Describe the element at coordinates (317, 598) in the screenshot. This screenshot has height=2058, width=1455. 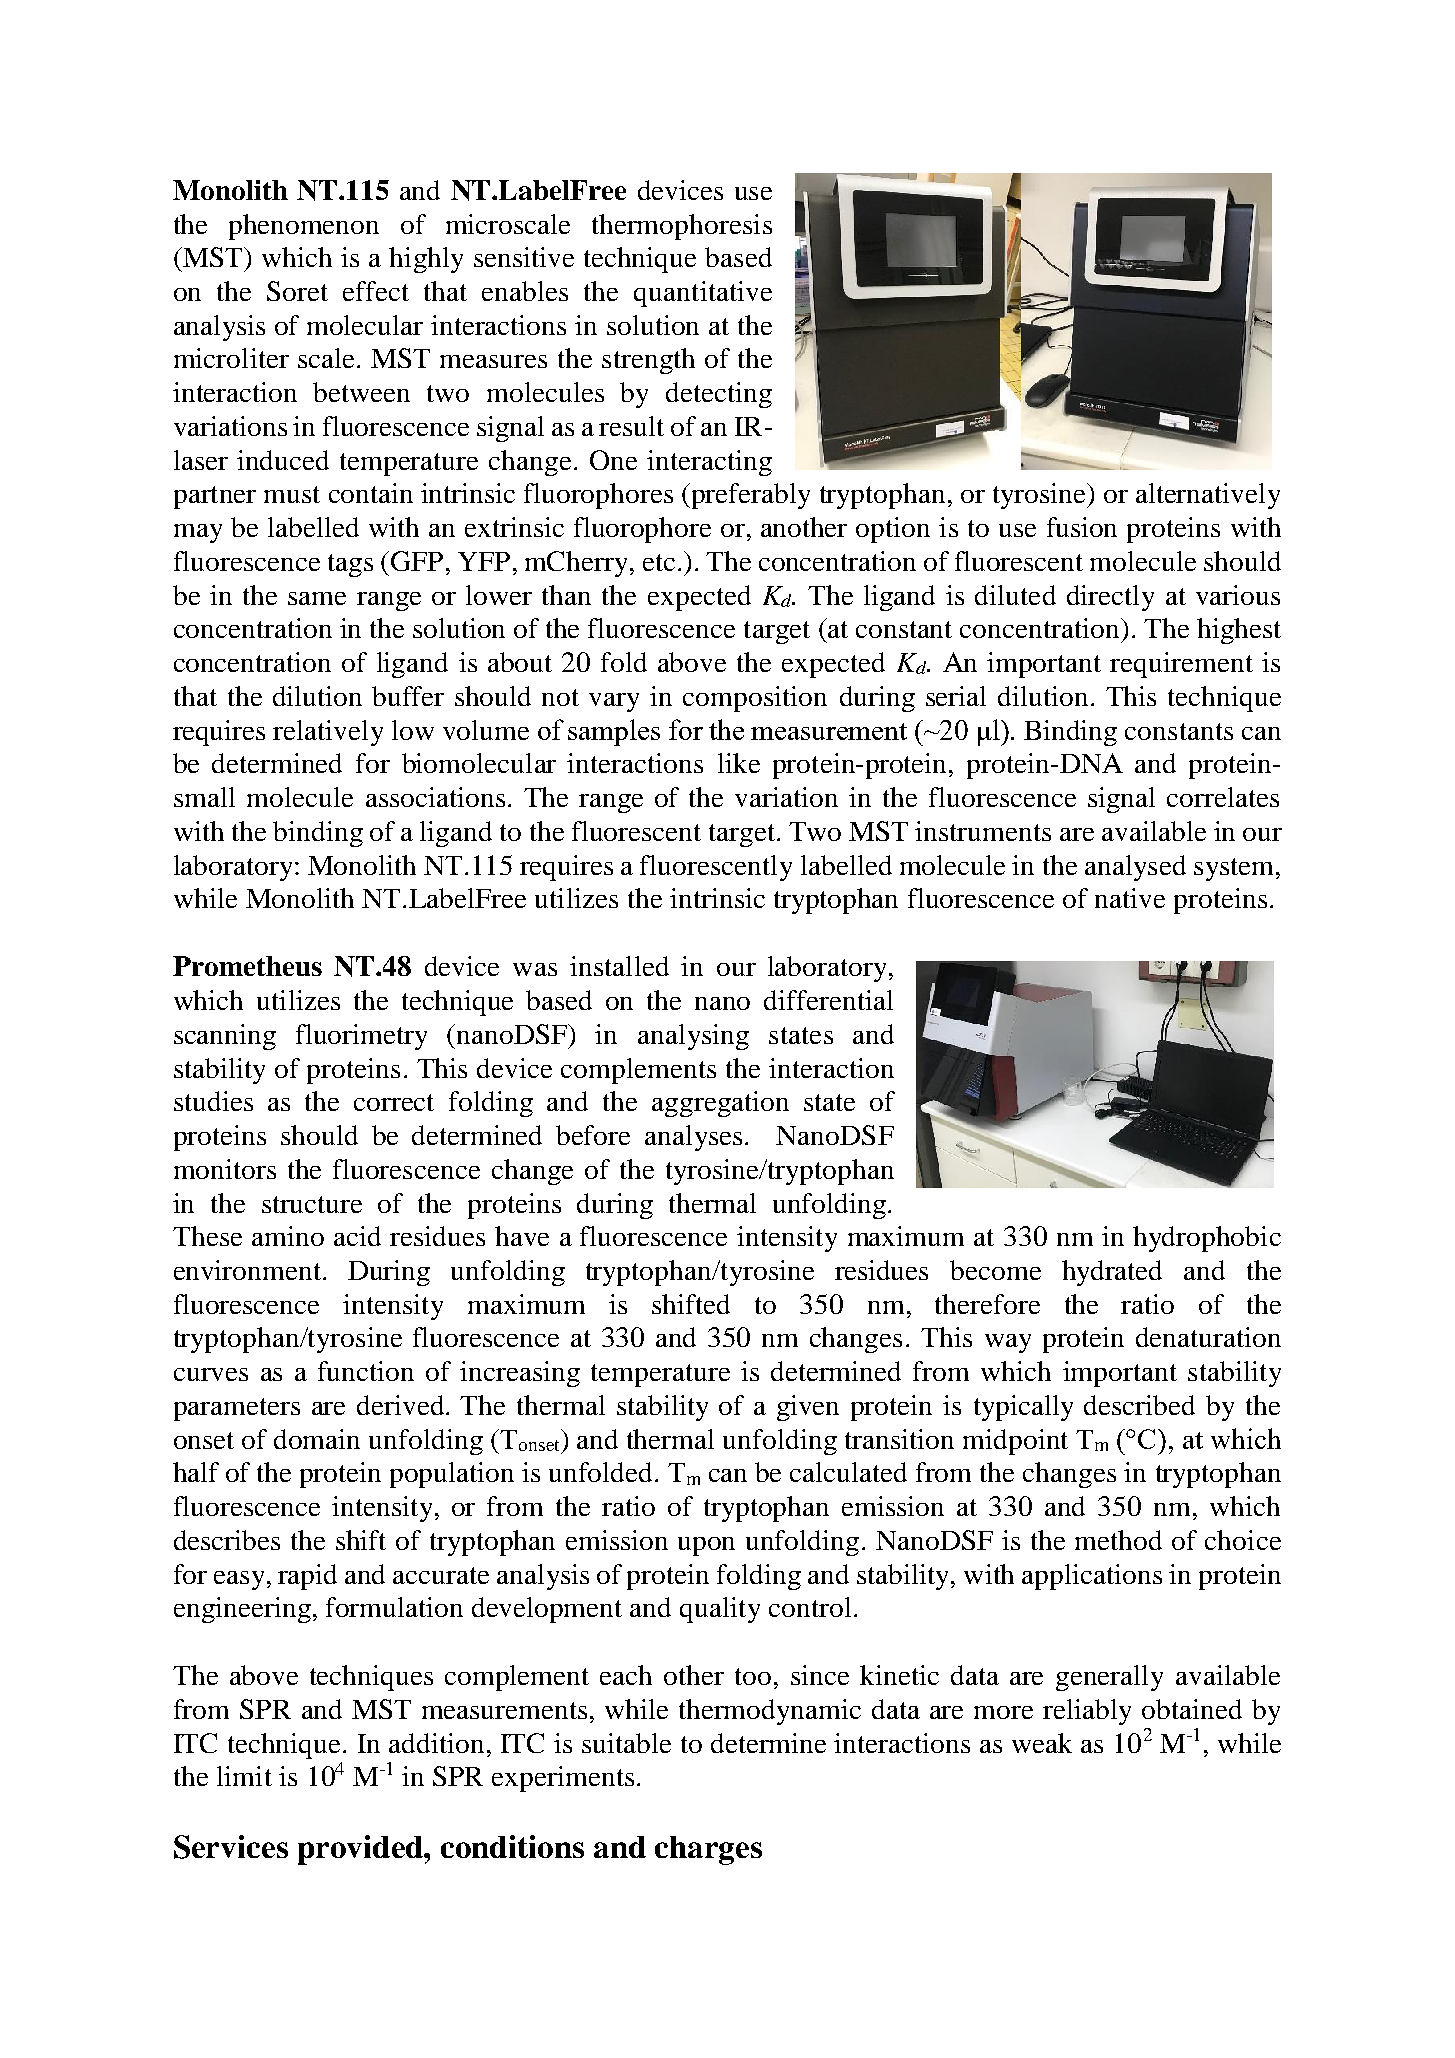
I see `same` at that location.
